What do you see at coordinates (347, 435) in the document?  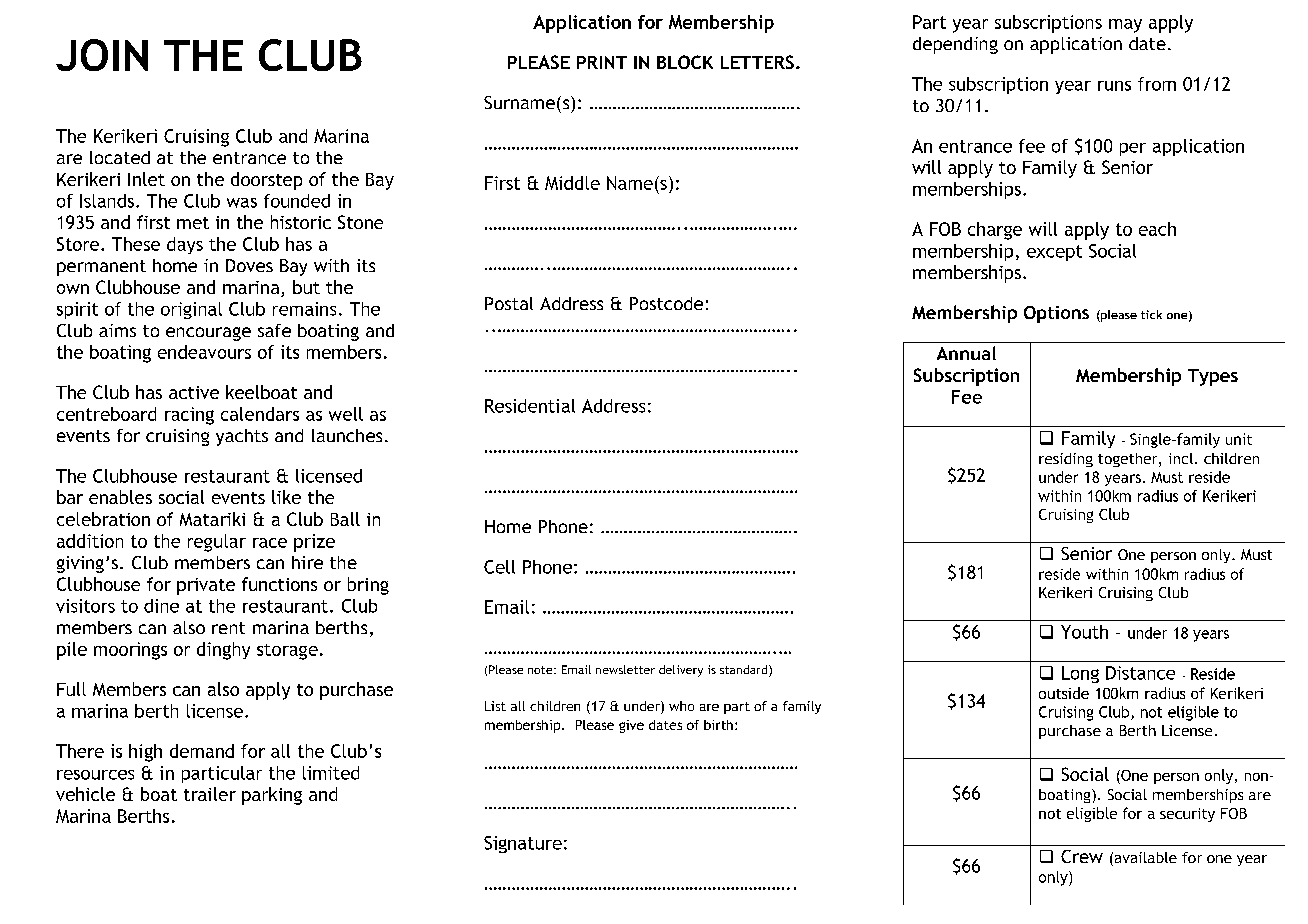 I see `launches` at bounding box center [347, 435].
